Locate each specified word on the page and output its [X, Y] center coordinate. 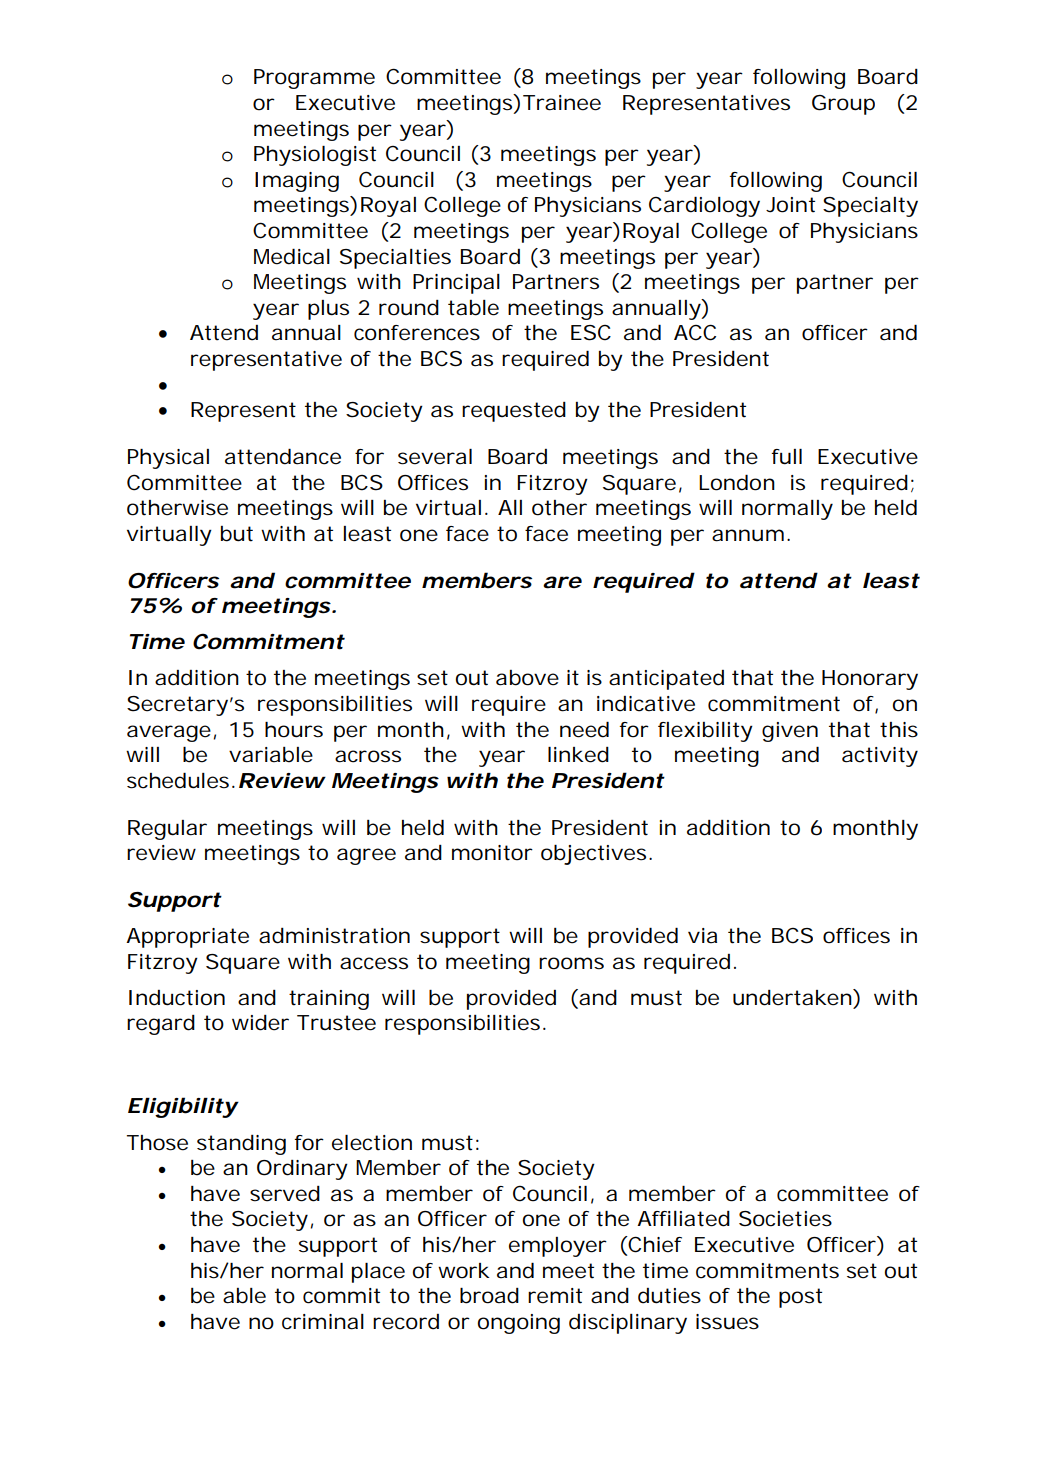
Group [843, 105]
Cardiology [704, 206]
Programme [314, 79]
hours [294, 730]
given [790, 732]
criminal [323, 1322]
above [527, 678]
